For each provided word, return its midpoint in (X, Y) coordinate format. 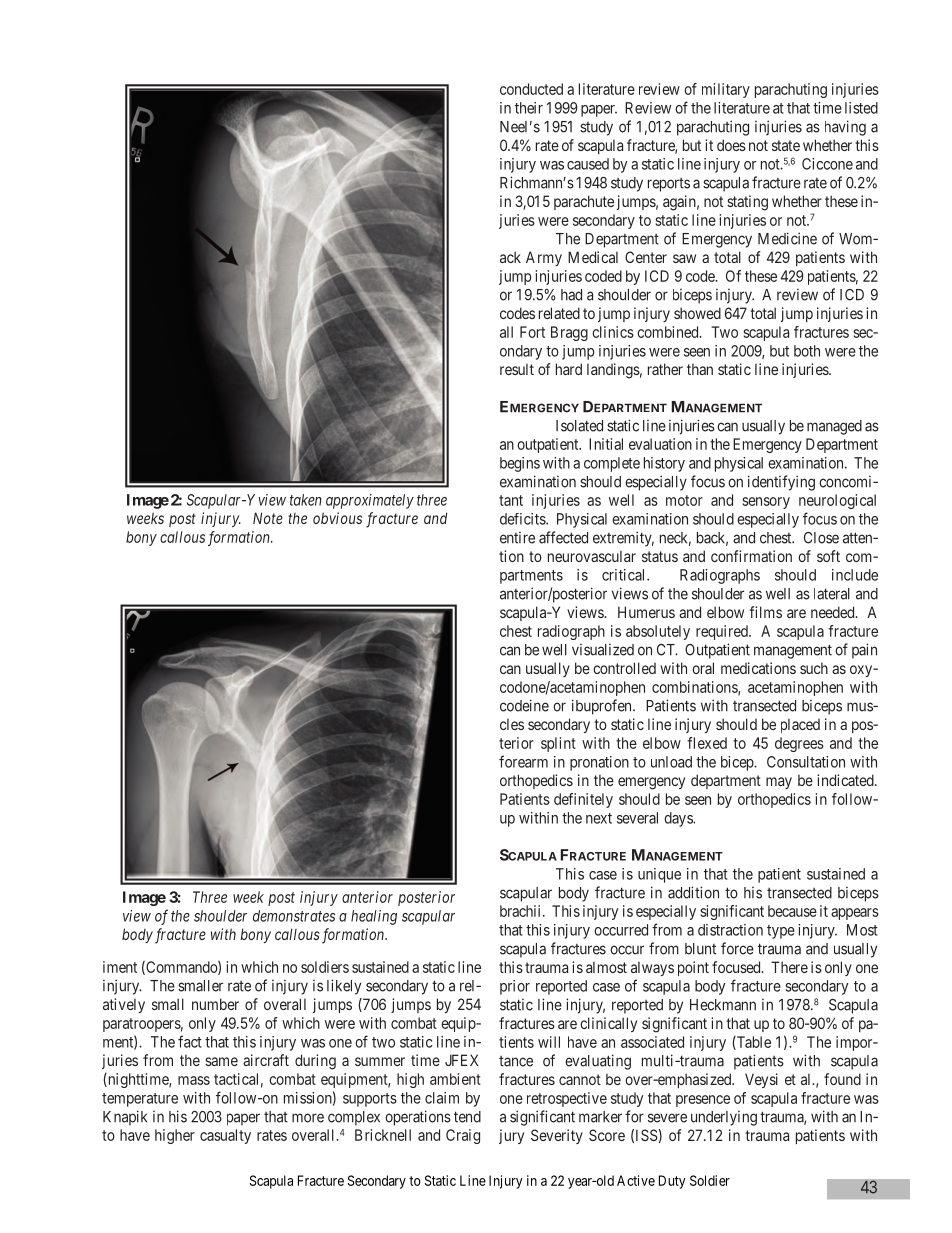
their (529, 108)
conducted (531, 89)
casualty (225, 1136)
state (786, 145)
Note (268, 518)
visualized (603, 649)
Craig (463, 1136)
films (765, 612)
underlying (724, 1118)
